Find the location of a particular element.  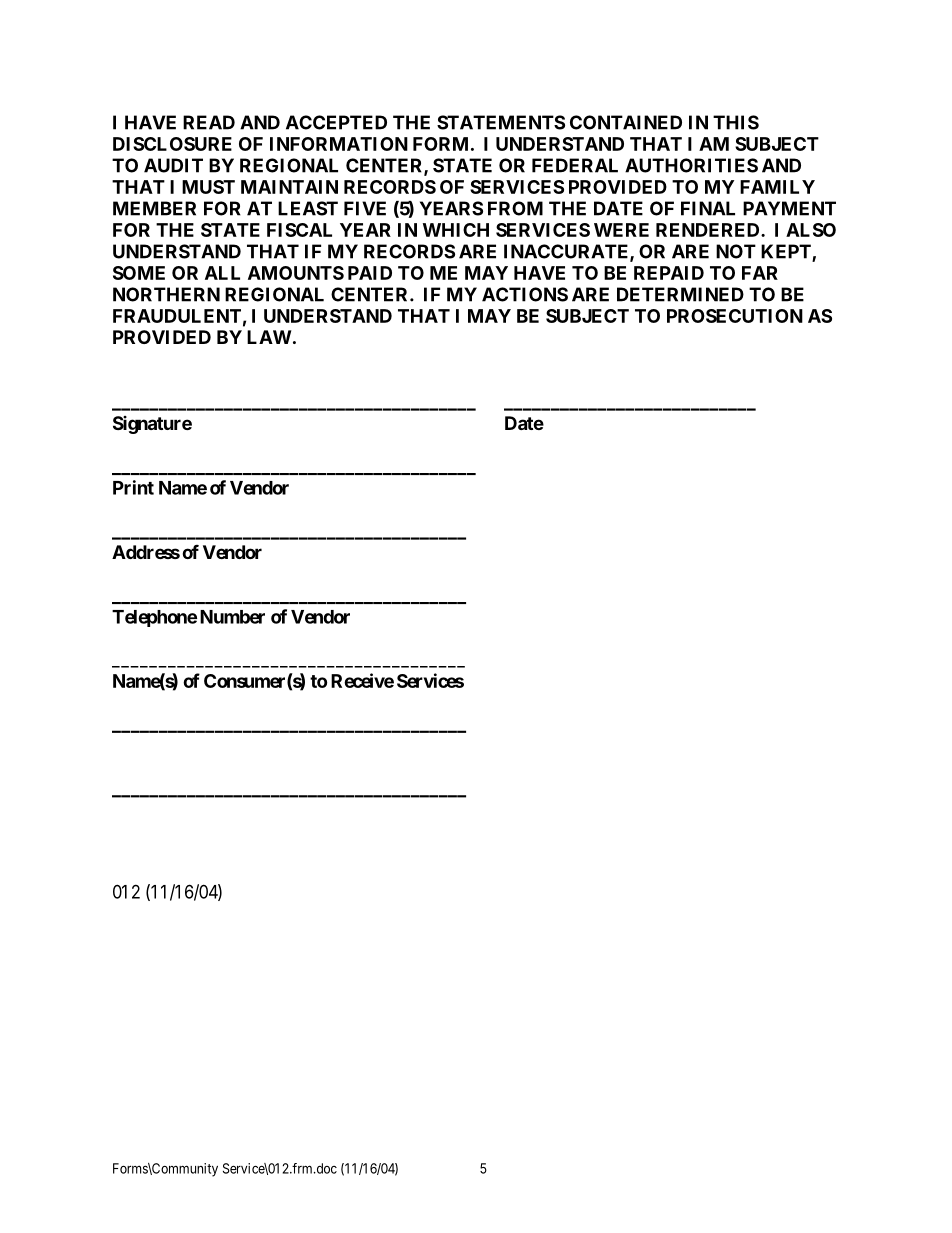

Print is located at coordinates (133, 487).
